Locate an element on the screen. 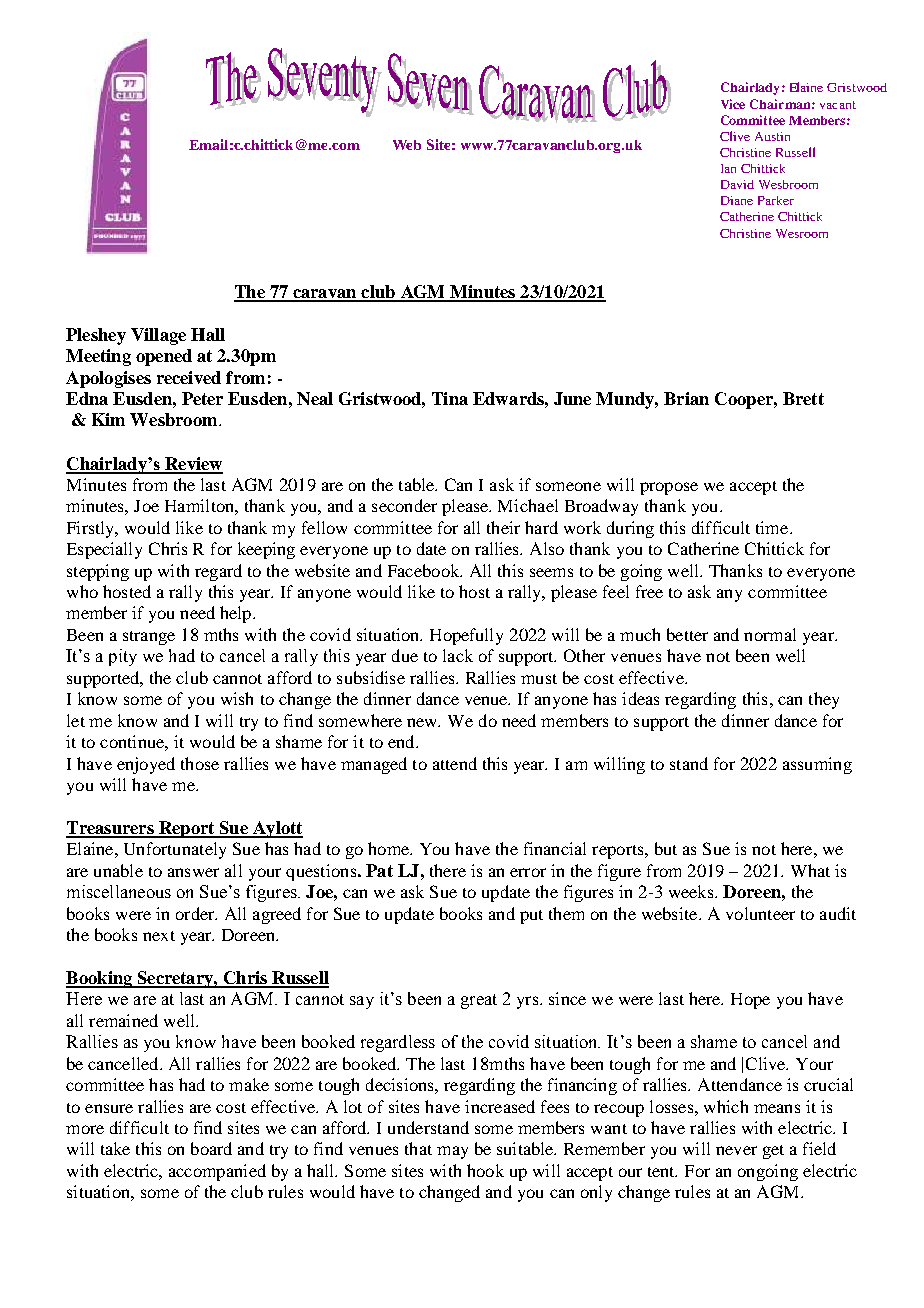 Image resolution: width=924 pixels, height=1308 pixels. Village is located at coordinates (158, 336).
